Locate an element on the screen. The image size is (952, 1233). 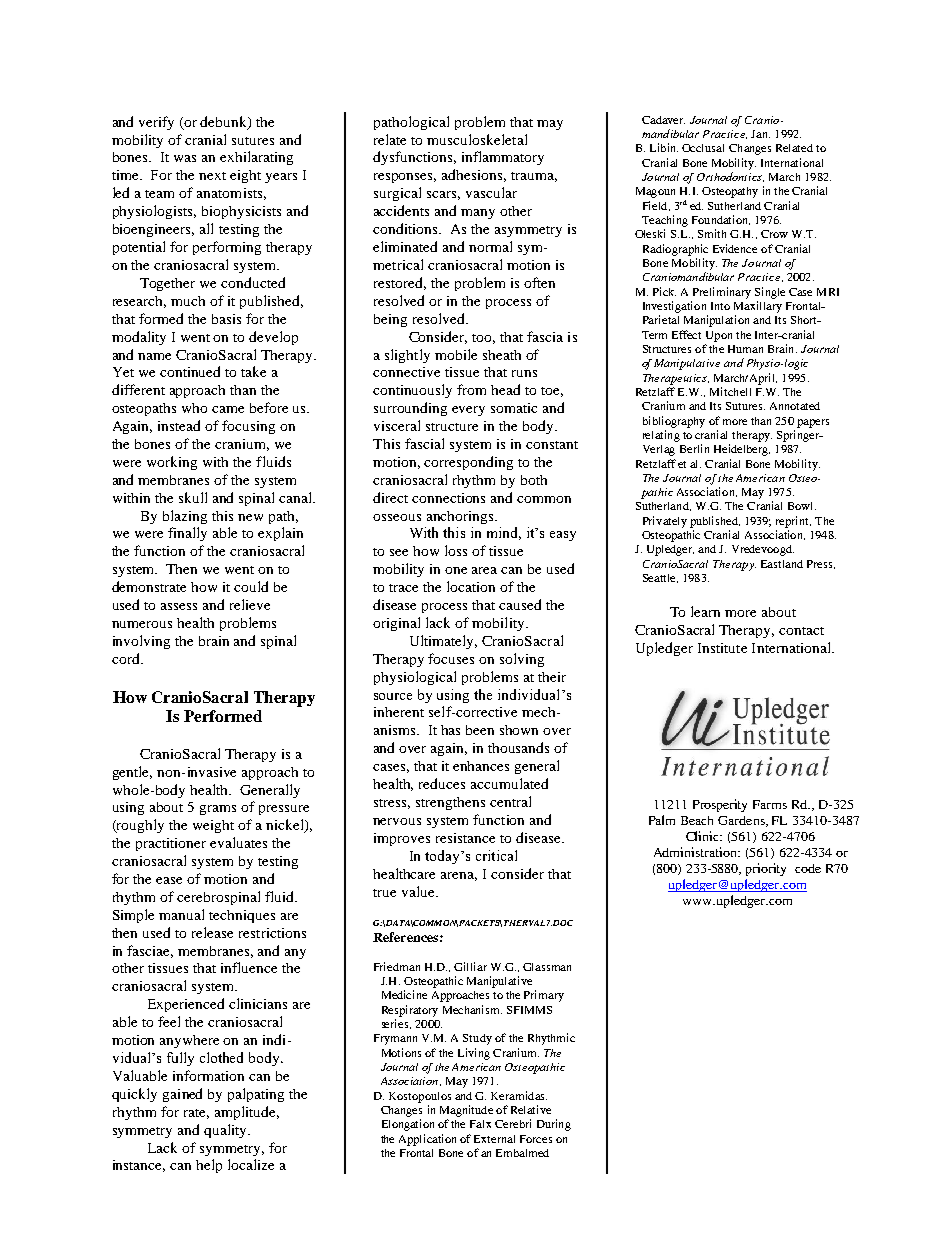
External is located at coordinates (494, 1139).
